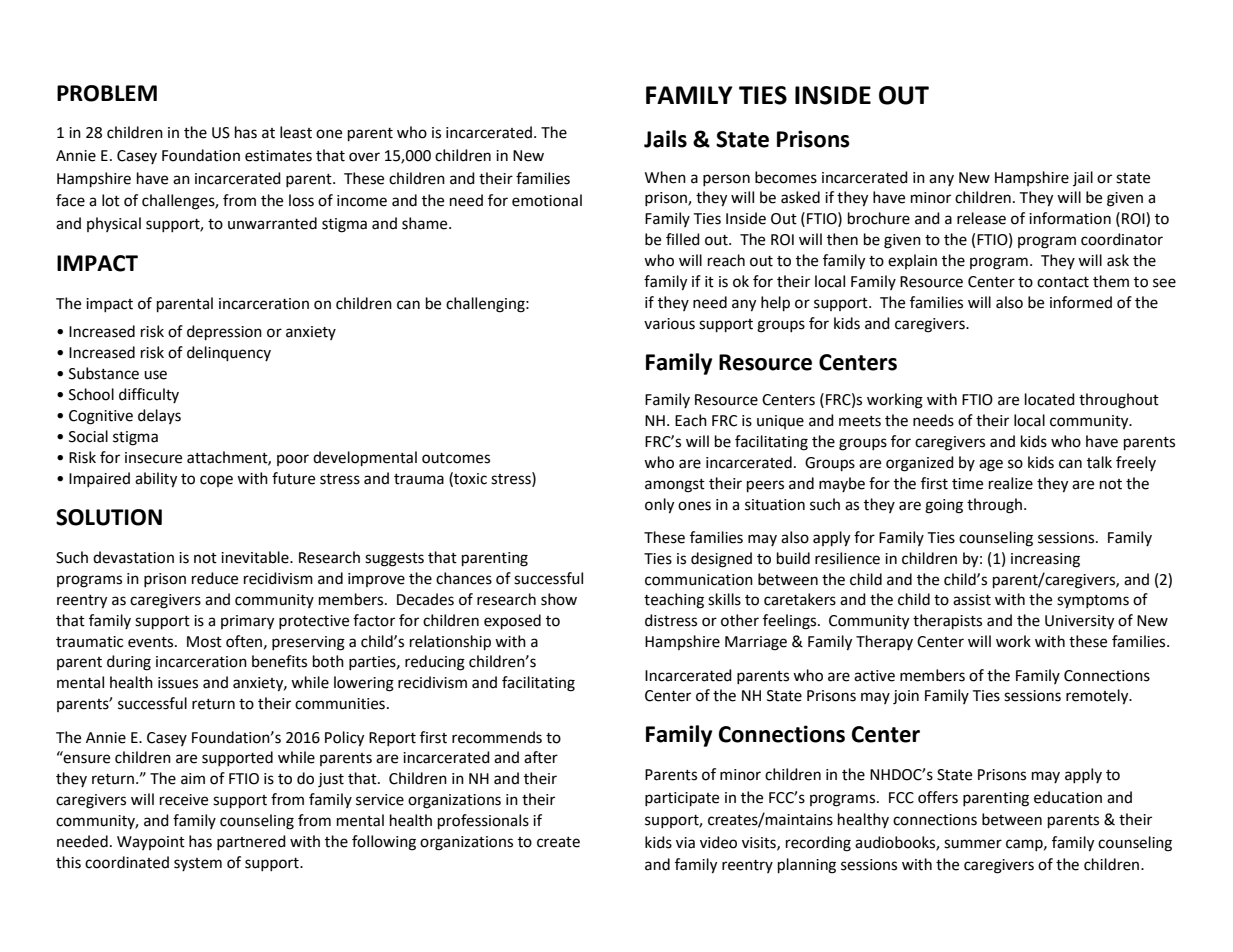 The image size is (1233, 952). Describe the element at coordinates (973, 844) in the image. I see `summer` at that location.
